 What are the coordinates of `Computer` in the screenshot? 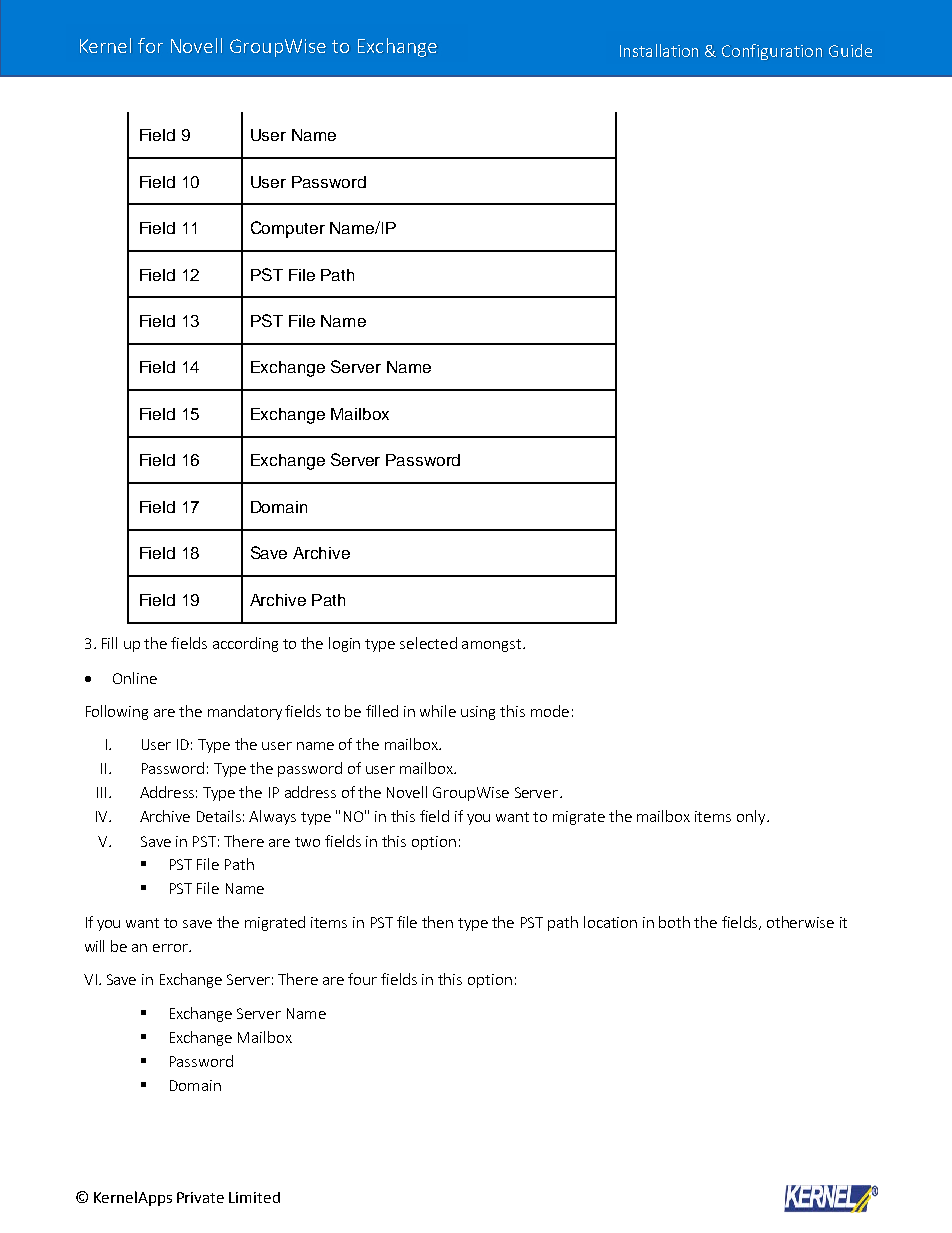 It's located at (288, 229).
